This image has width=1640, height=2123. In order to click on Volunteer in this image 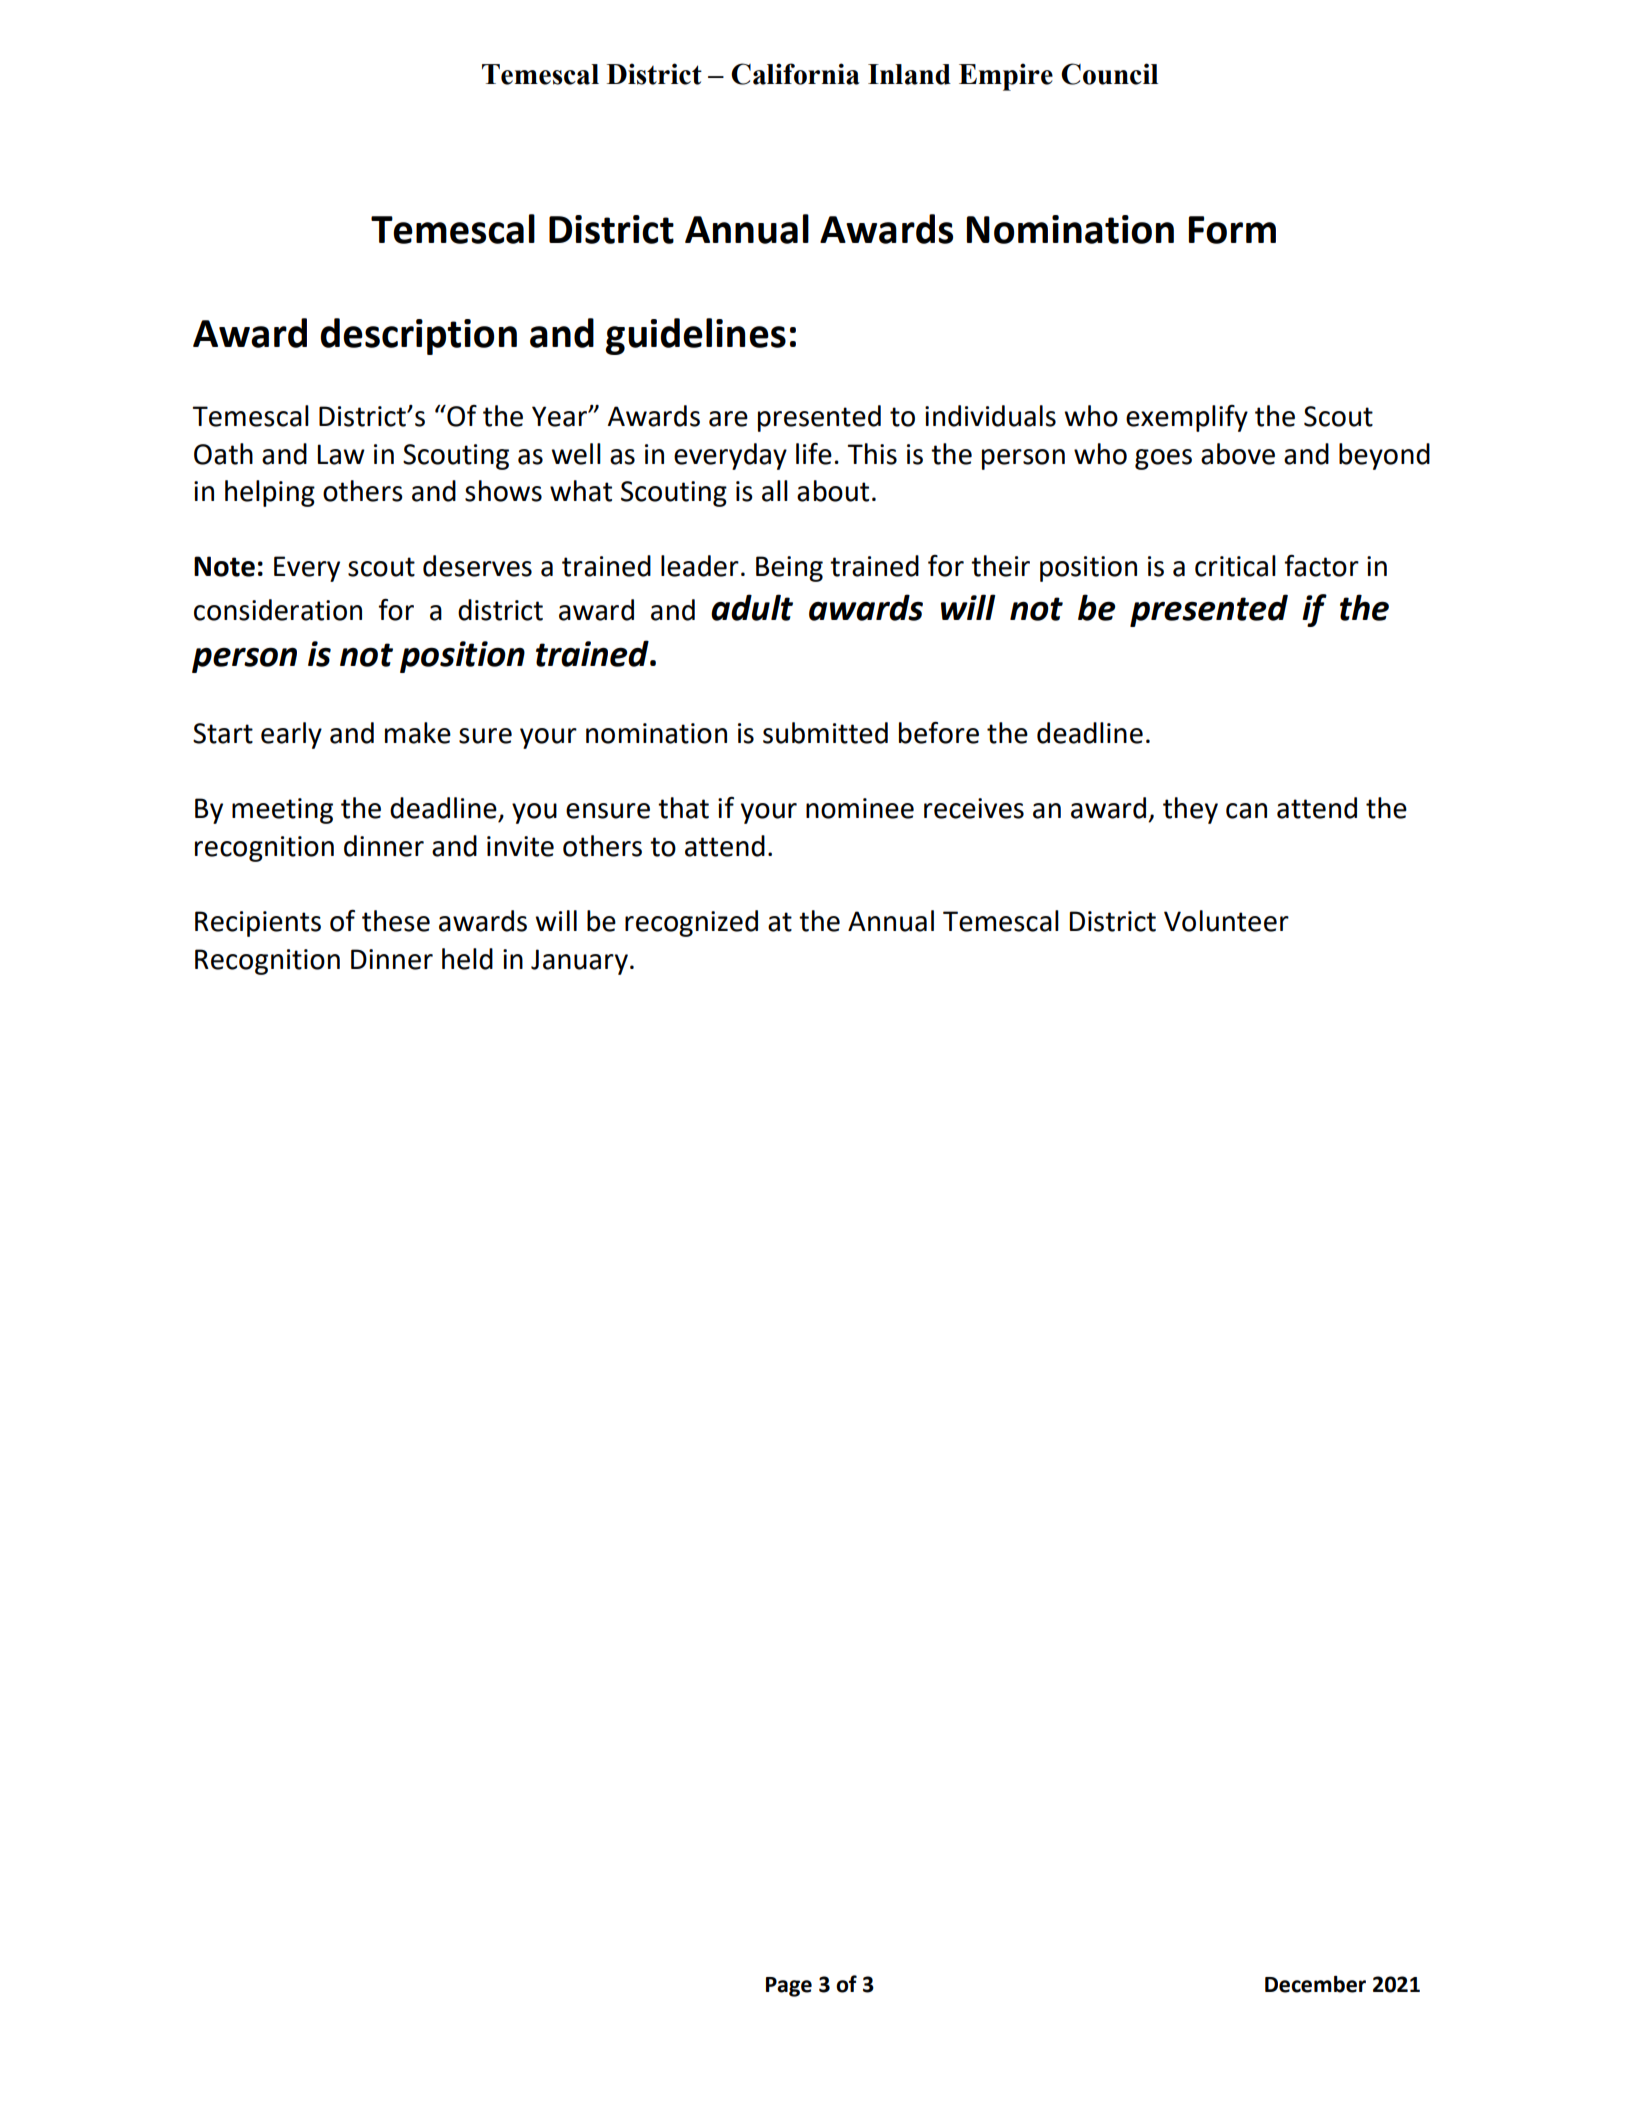, I will do `click(1226, 921)`.
